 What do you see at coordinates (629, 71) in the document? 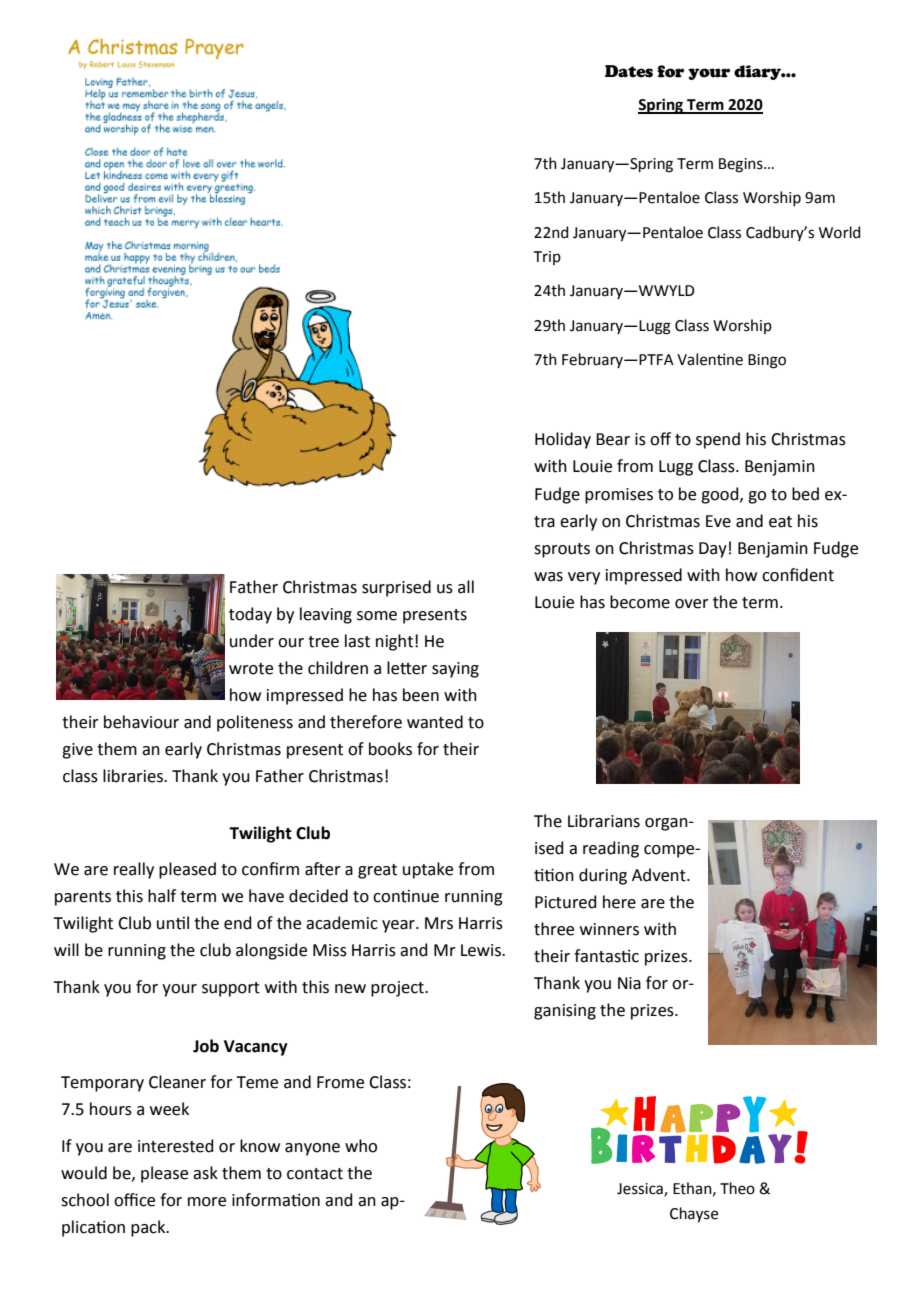
I see `Dates` at bounding box center [629, 71].
